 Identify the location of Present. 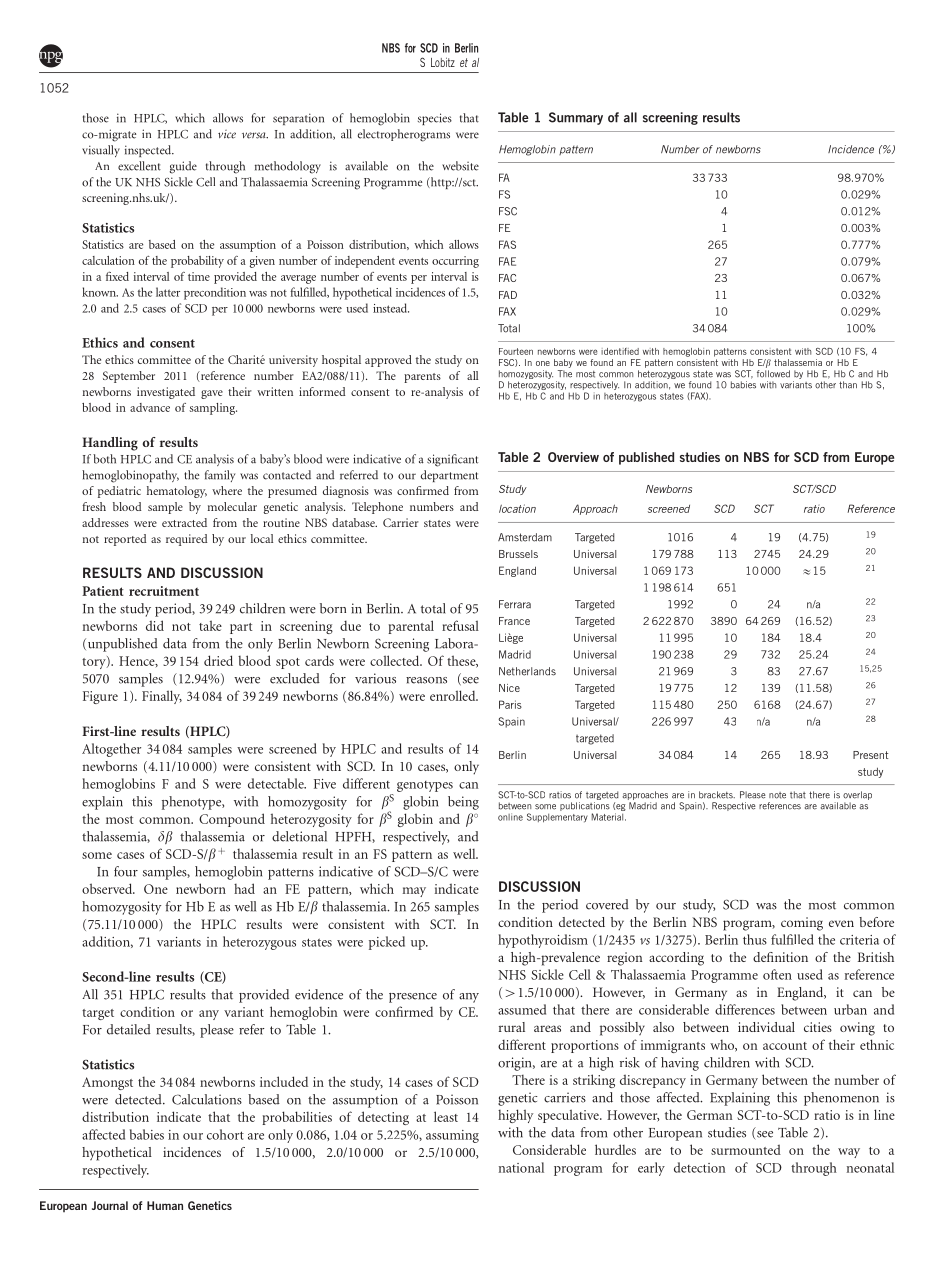
(870, 755).
